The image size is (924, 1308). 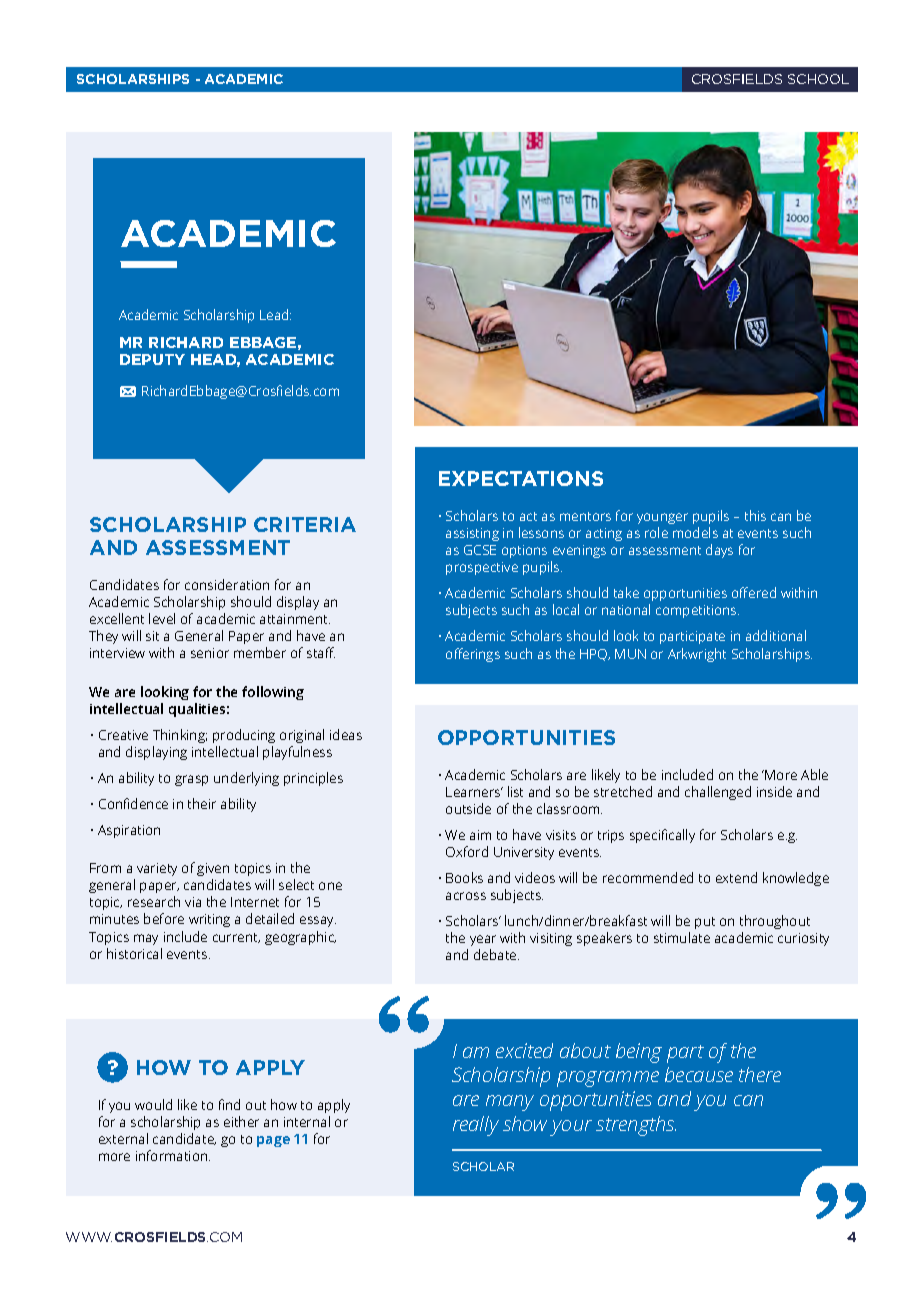 What do you see at coordinates (275, 314) in the screenshot?
I see `Lead` at bounding box center [275, 314].
